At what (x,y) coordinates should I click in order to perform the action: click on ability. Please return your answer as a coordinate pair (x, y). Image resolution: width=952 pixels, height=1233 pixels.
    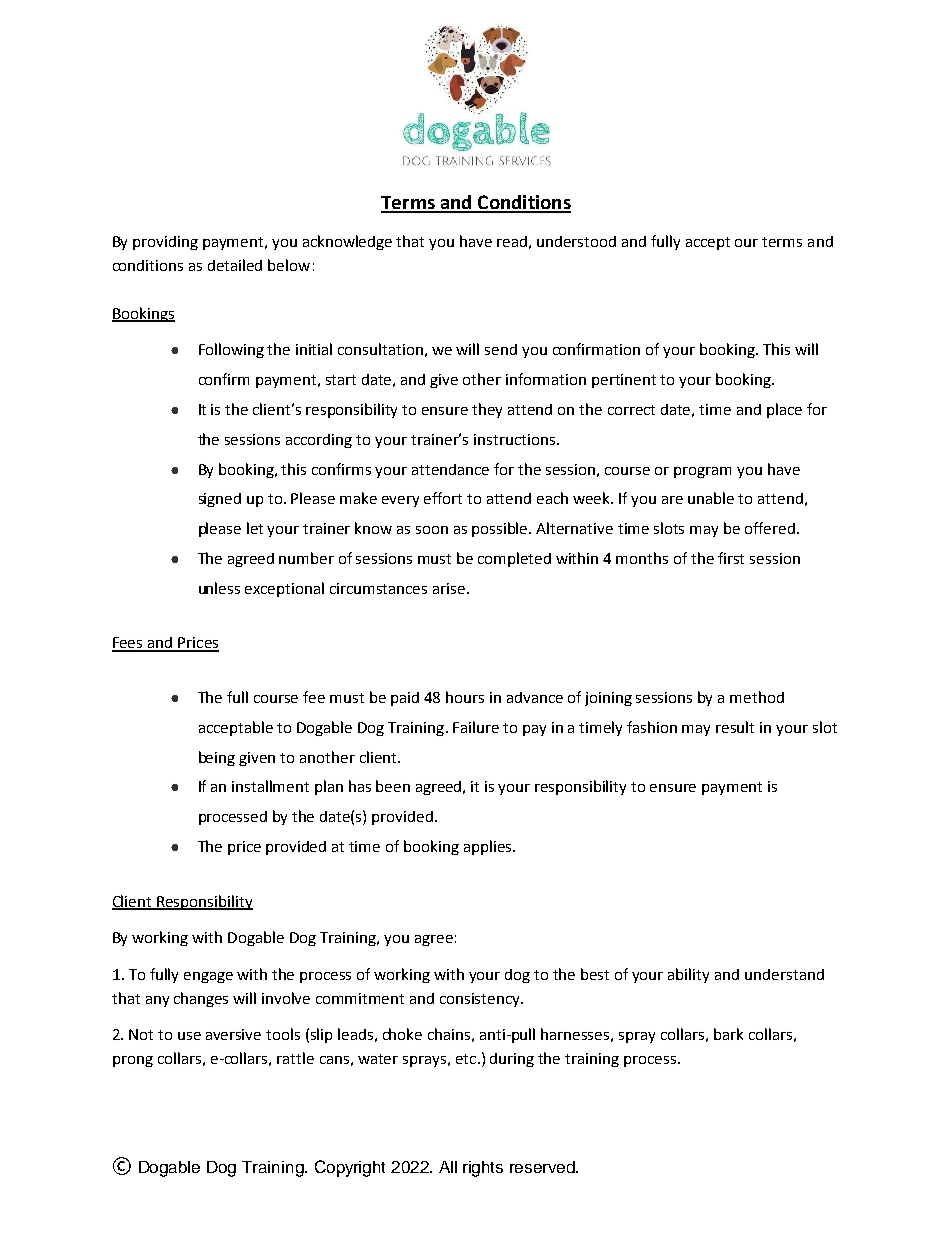
    Looking at the image, I should click on (688, 975).
